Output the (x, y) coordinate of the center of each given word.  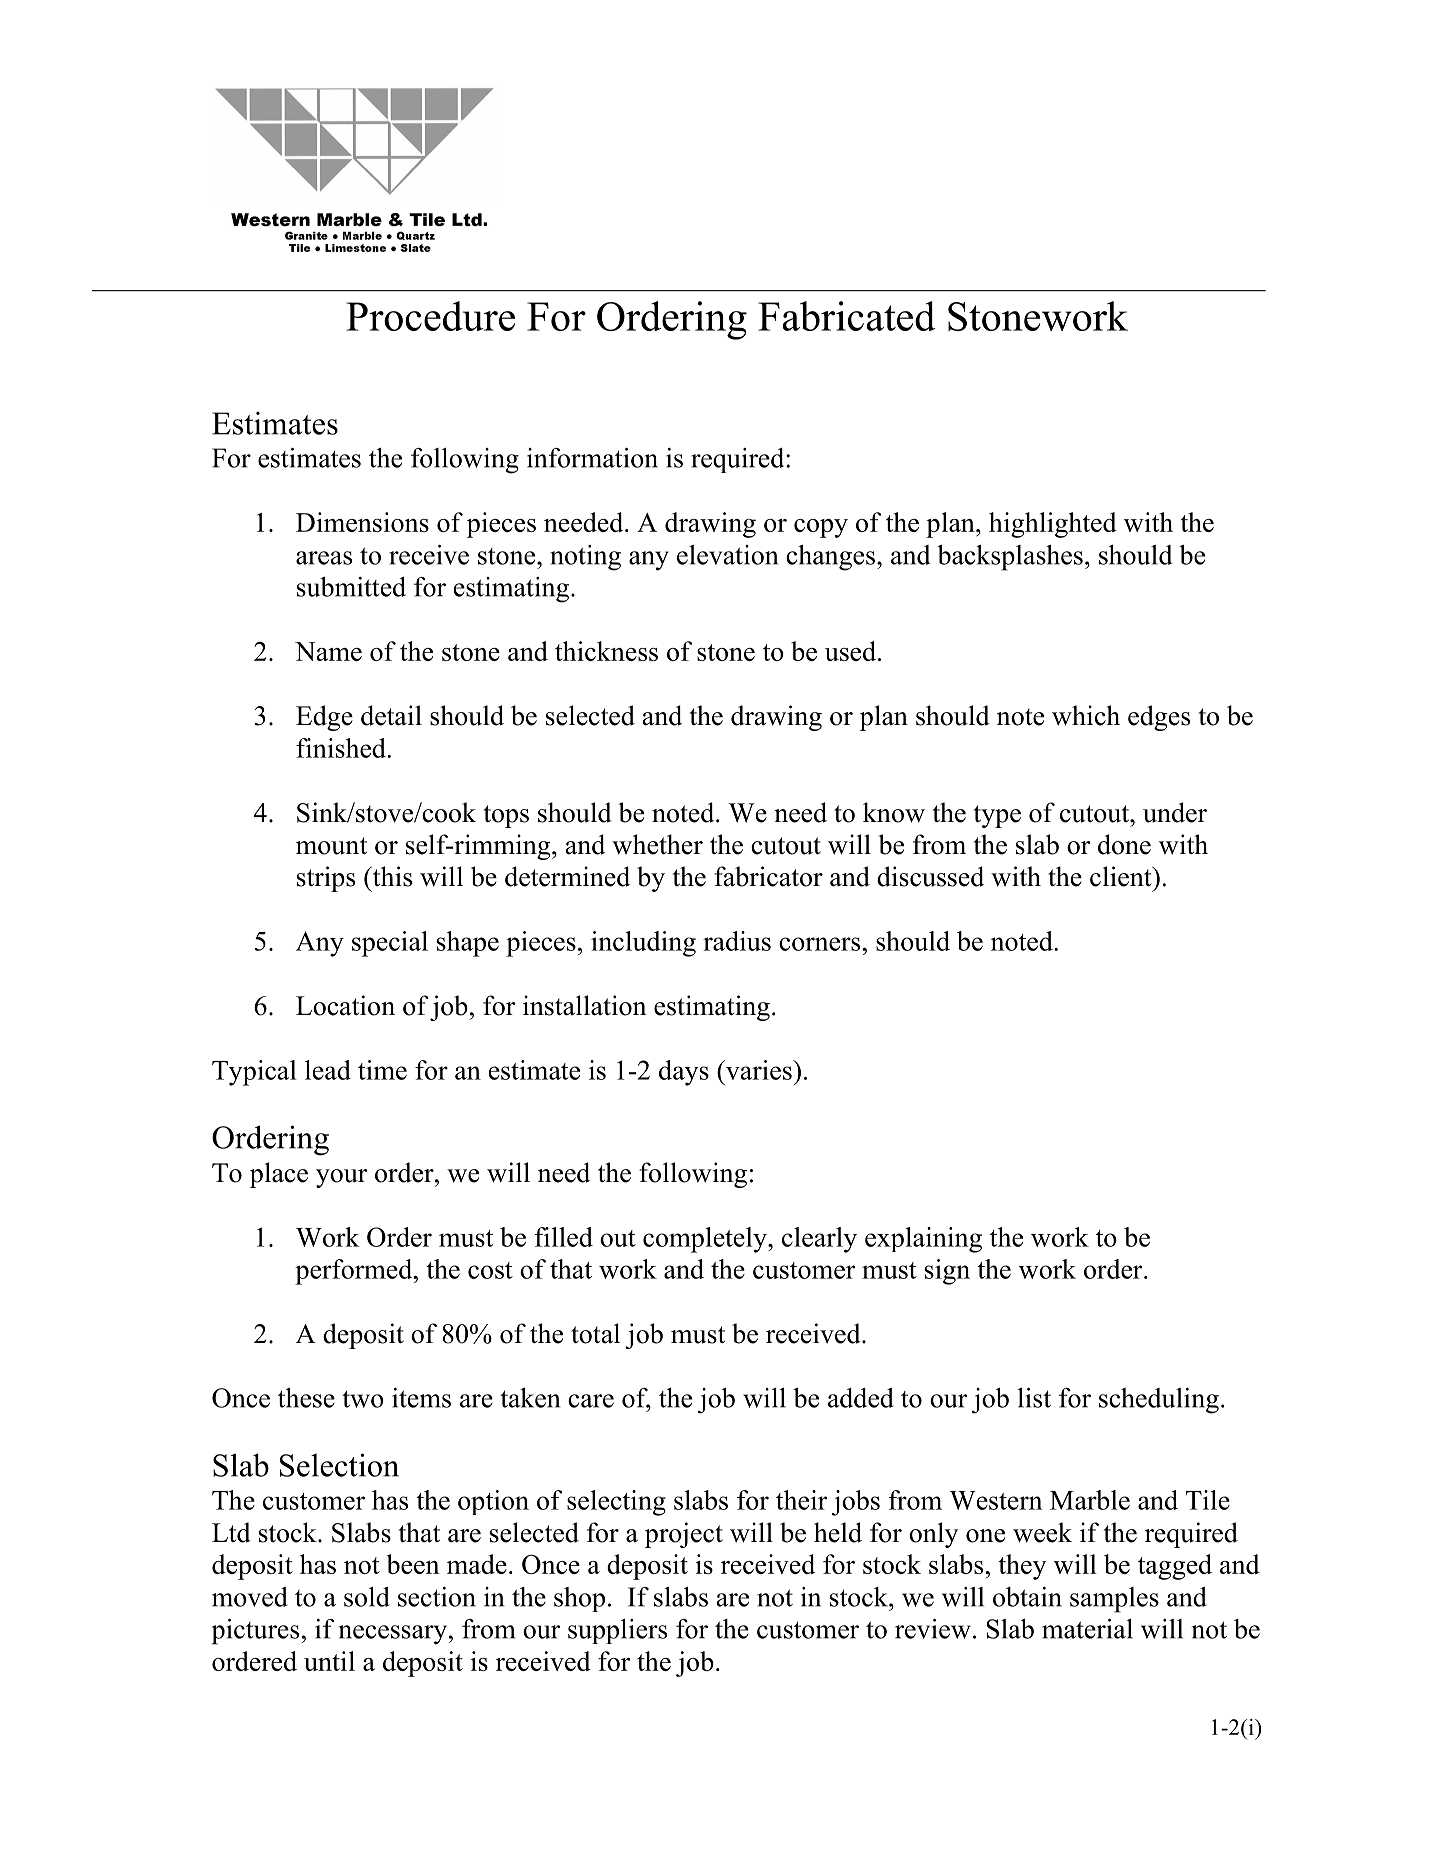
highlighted (1053, 525)
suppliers (617, 1631)
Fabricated (847, 316)
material (1087, 1629)
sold (367, 1597)
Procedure (430, 316)
